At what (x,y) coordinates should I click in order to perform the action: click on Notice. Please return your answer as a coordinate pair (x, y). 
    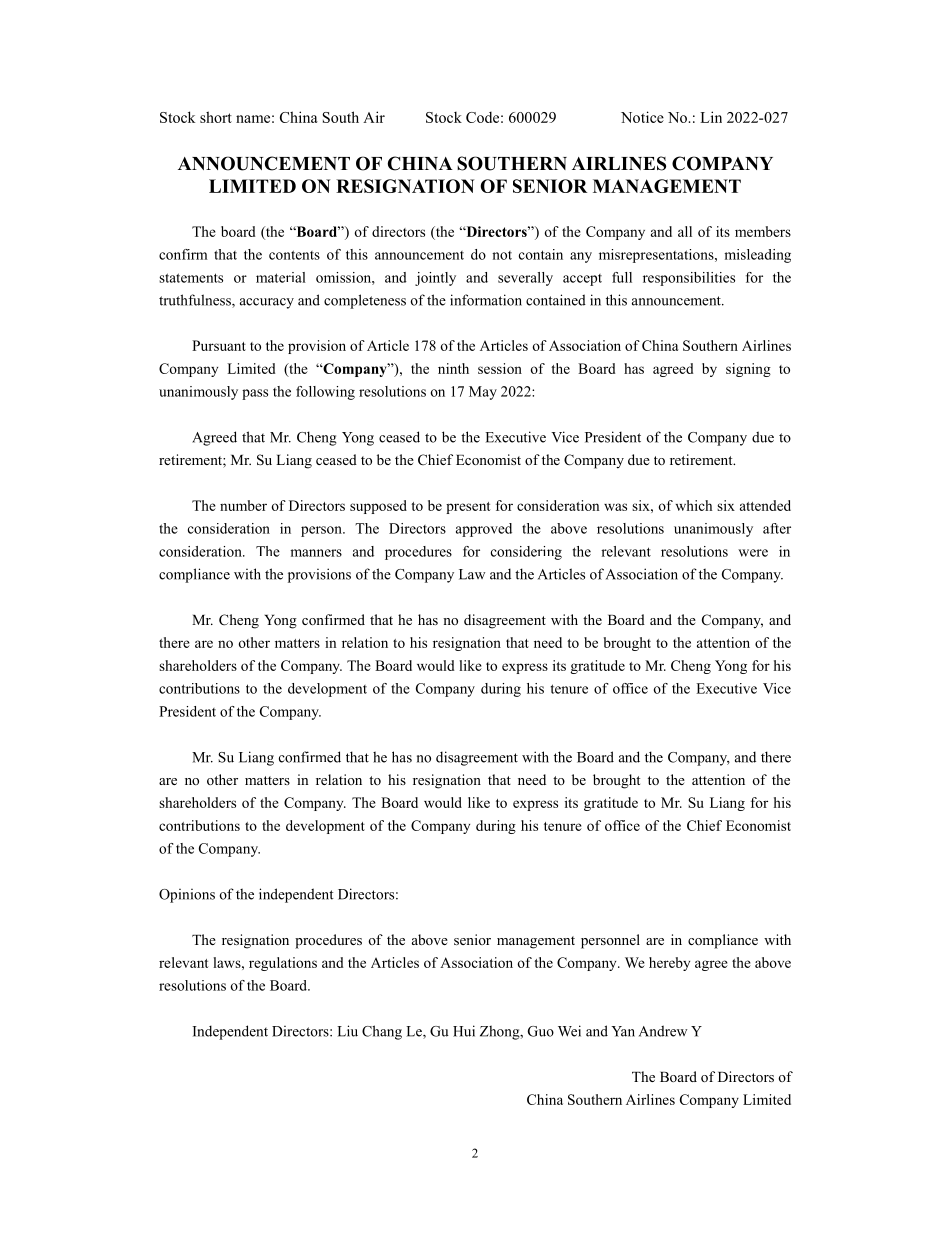
    Looking at the image, I should click on (642, 117).
